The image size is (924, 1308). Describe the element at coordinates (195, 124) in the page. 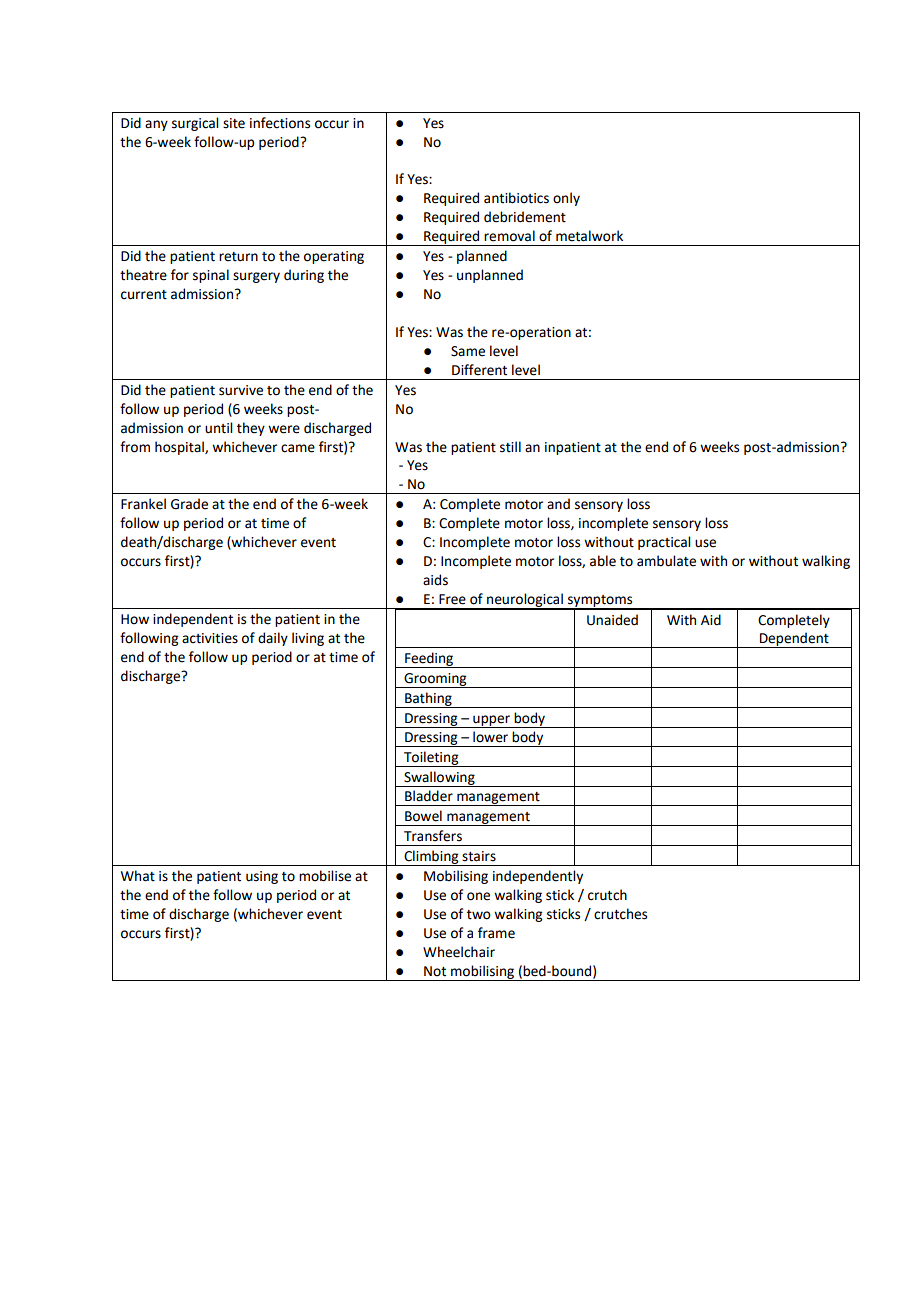

I see `surgical` at that location.
